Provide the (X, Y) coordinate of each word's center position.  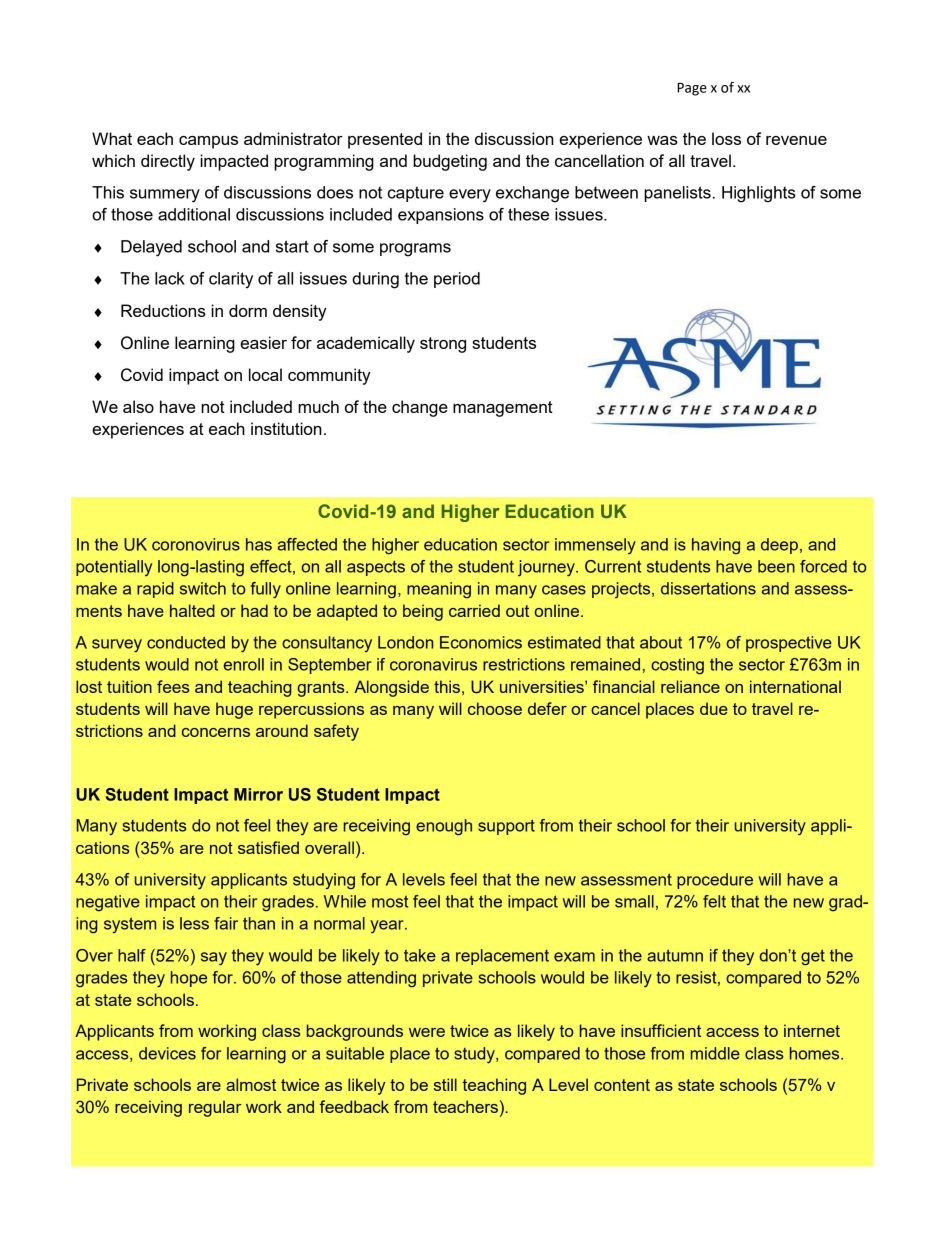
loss (726, 138)
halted (192, 610)
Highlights (759, 194)
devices (167, 1053)
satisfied (268, 847)
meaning (439, 590)
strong (443, 345)
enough (444, 827)
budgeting (450, 162)
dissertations (708, 588)
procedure (715, 881)
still (445, 1084)
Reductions (163, 310)
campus (208, 142)
